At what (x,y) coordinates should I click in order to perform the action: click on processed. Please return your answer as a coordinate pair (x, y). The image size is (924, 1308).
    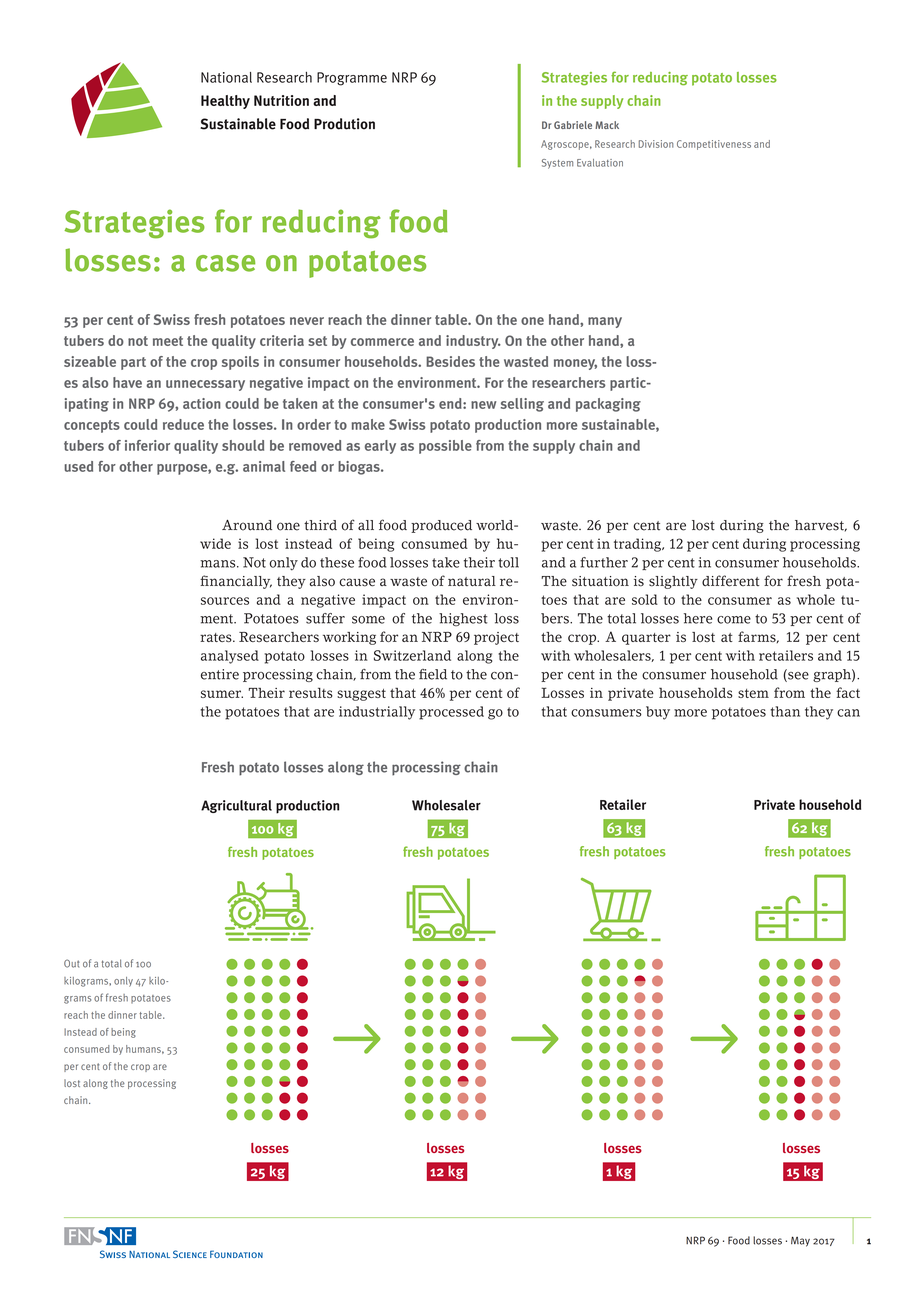
    Looking at the image, I should click on (451, 713).
